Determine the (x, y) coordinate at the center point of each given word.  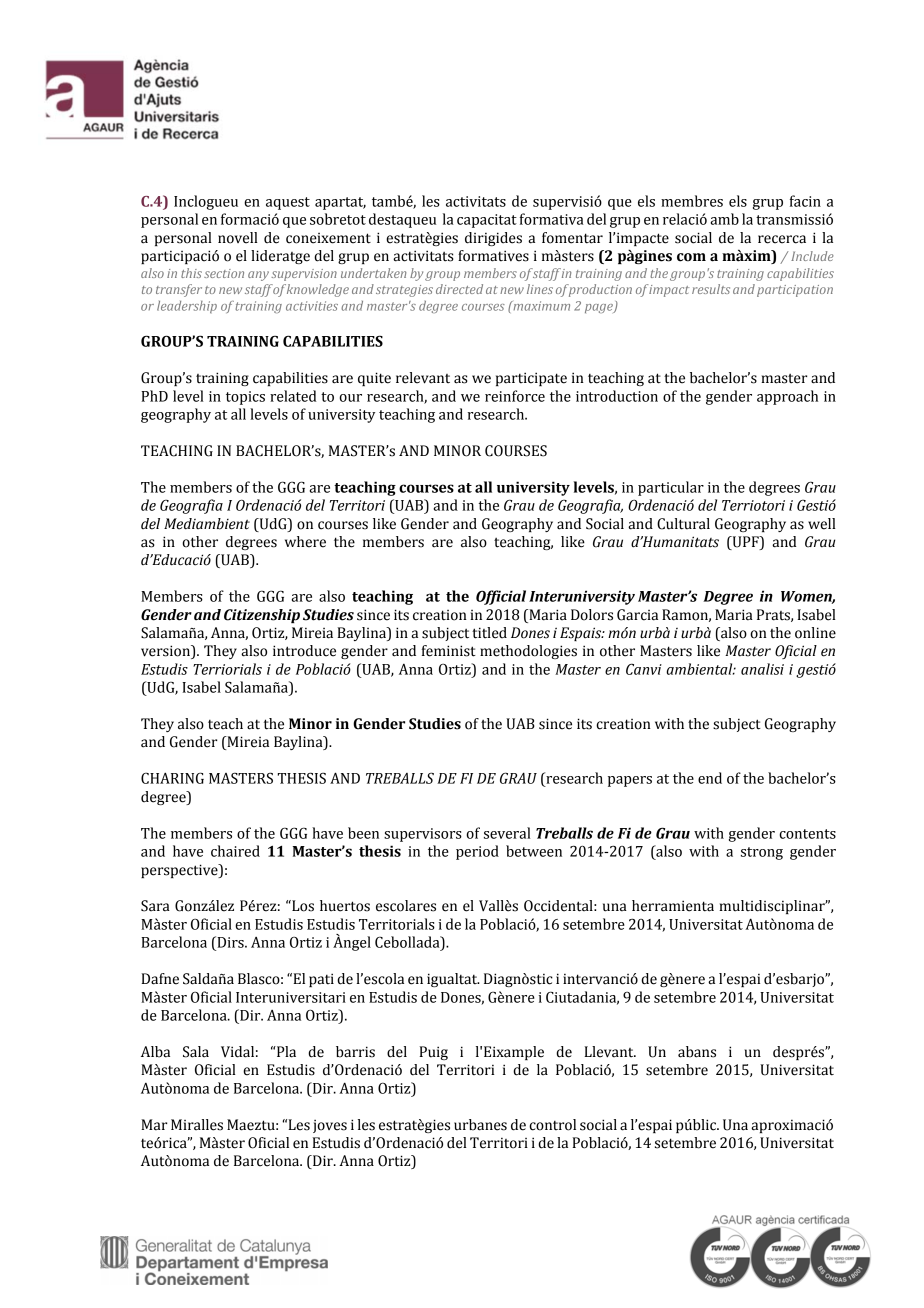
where (305, 542)
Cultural (683, 524)
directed (459, 289)
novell (238, 238)
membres (692, 201)
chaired (235, 851)
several (507, 833)
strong (762, 853)
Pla (285, 1052)
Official (501, 597)
